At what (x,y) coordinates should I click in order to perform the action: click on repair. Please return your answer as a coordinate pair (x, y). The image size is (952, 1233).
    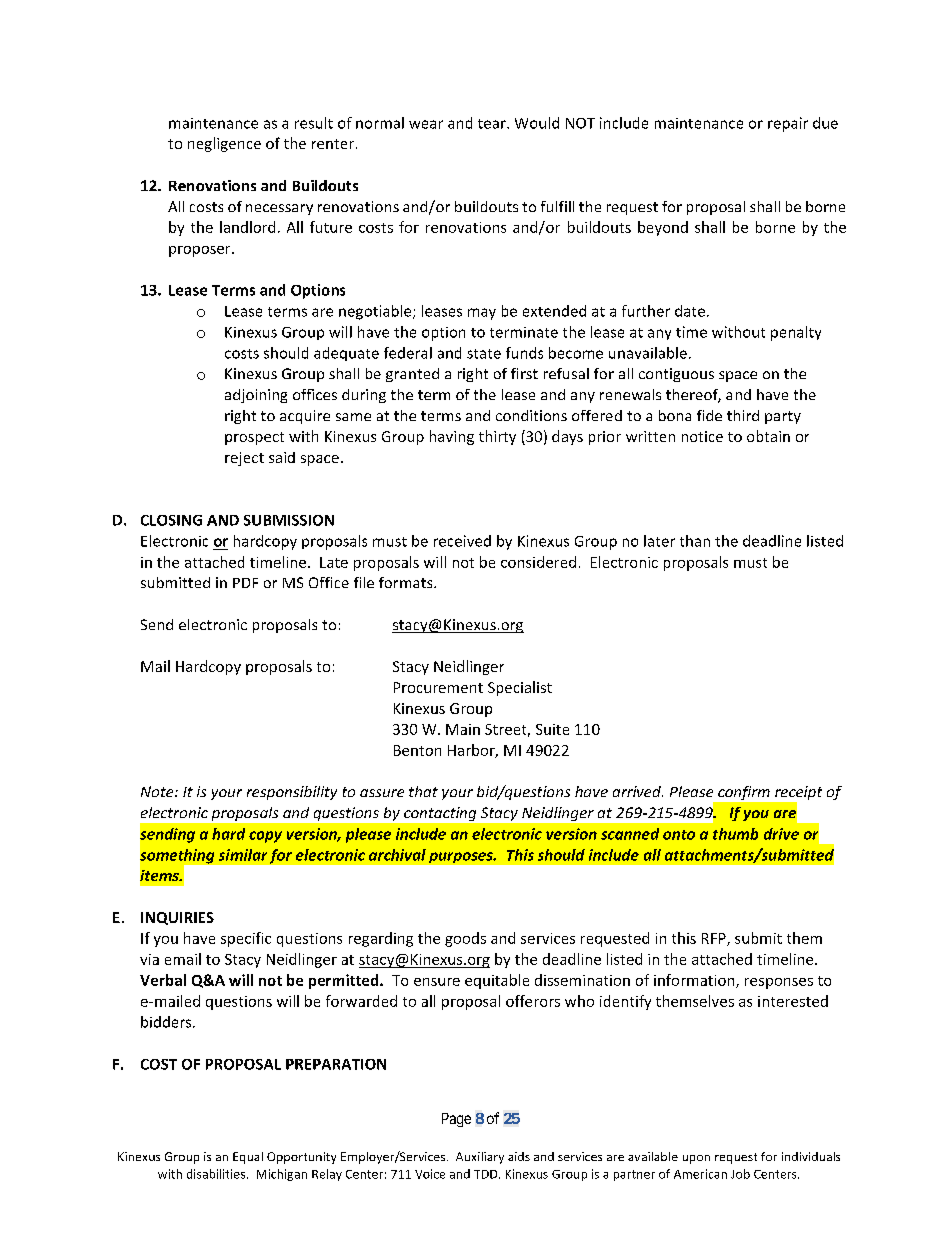
    Looking at the image, I should click on (788, 124).
